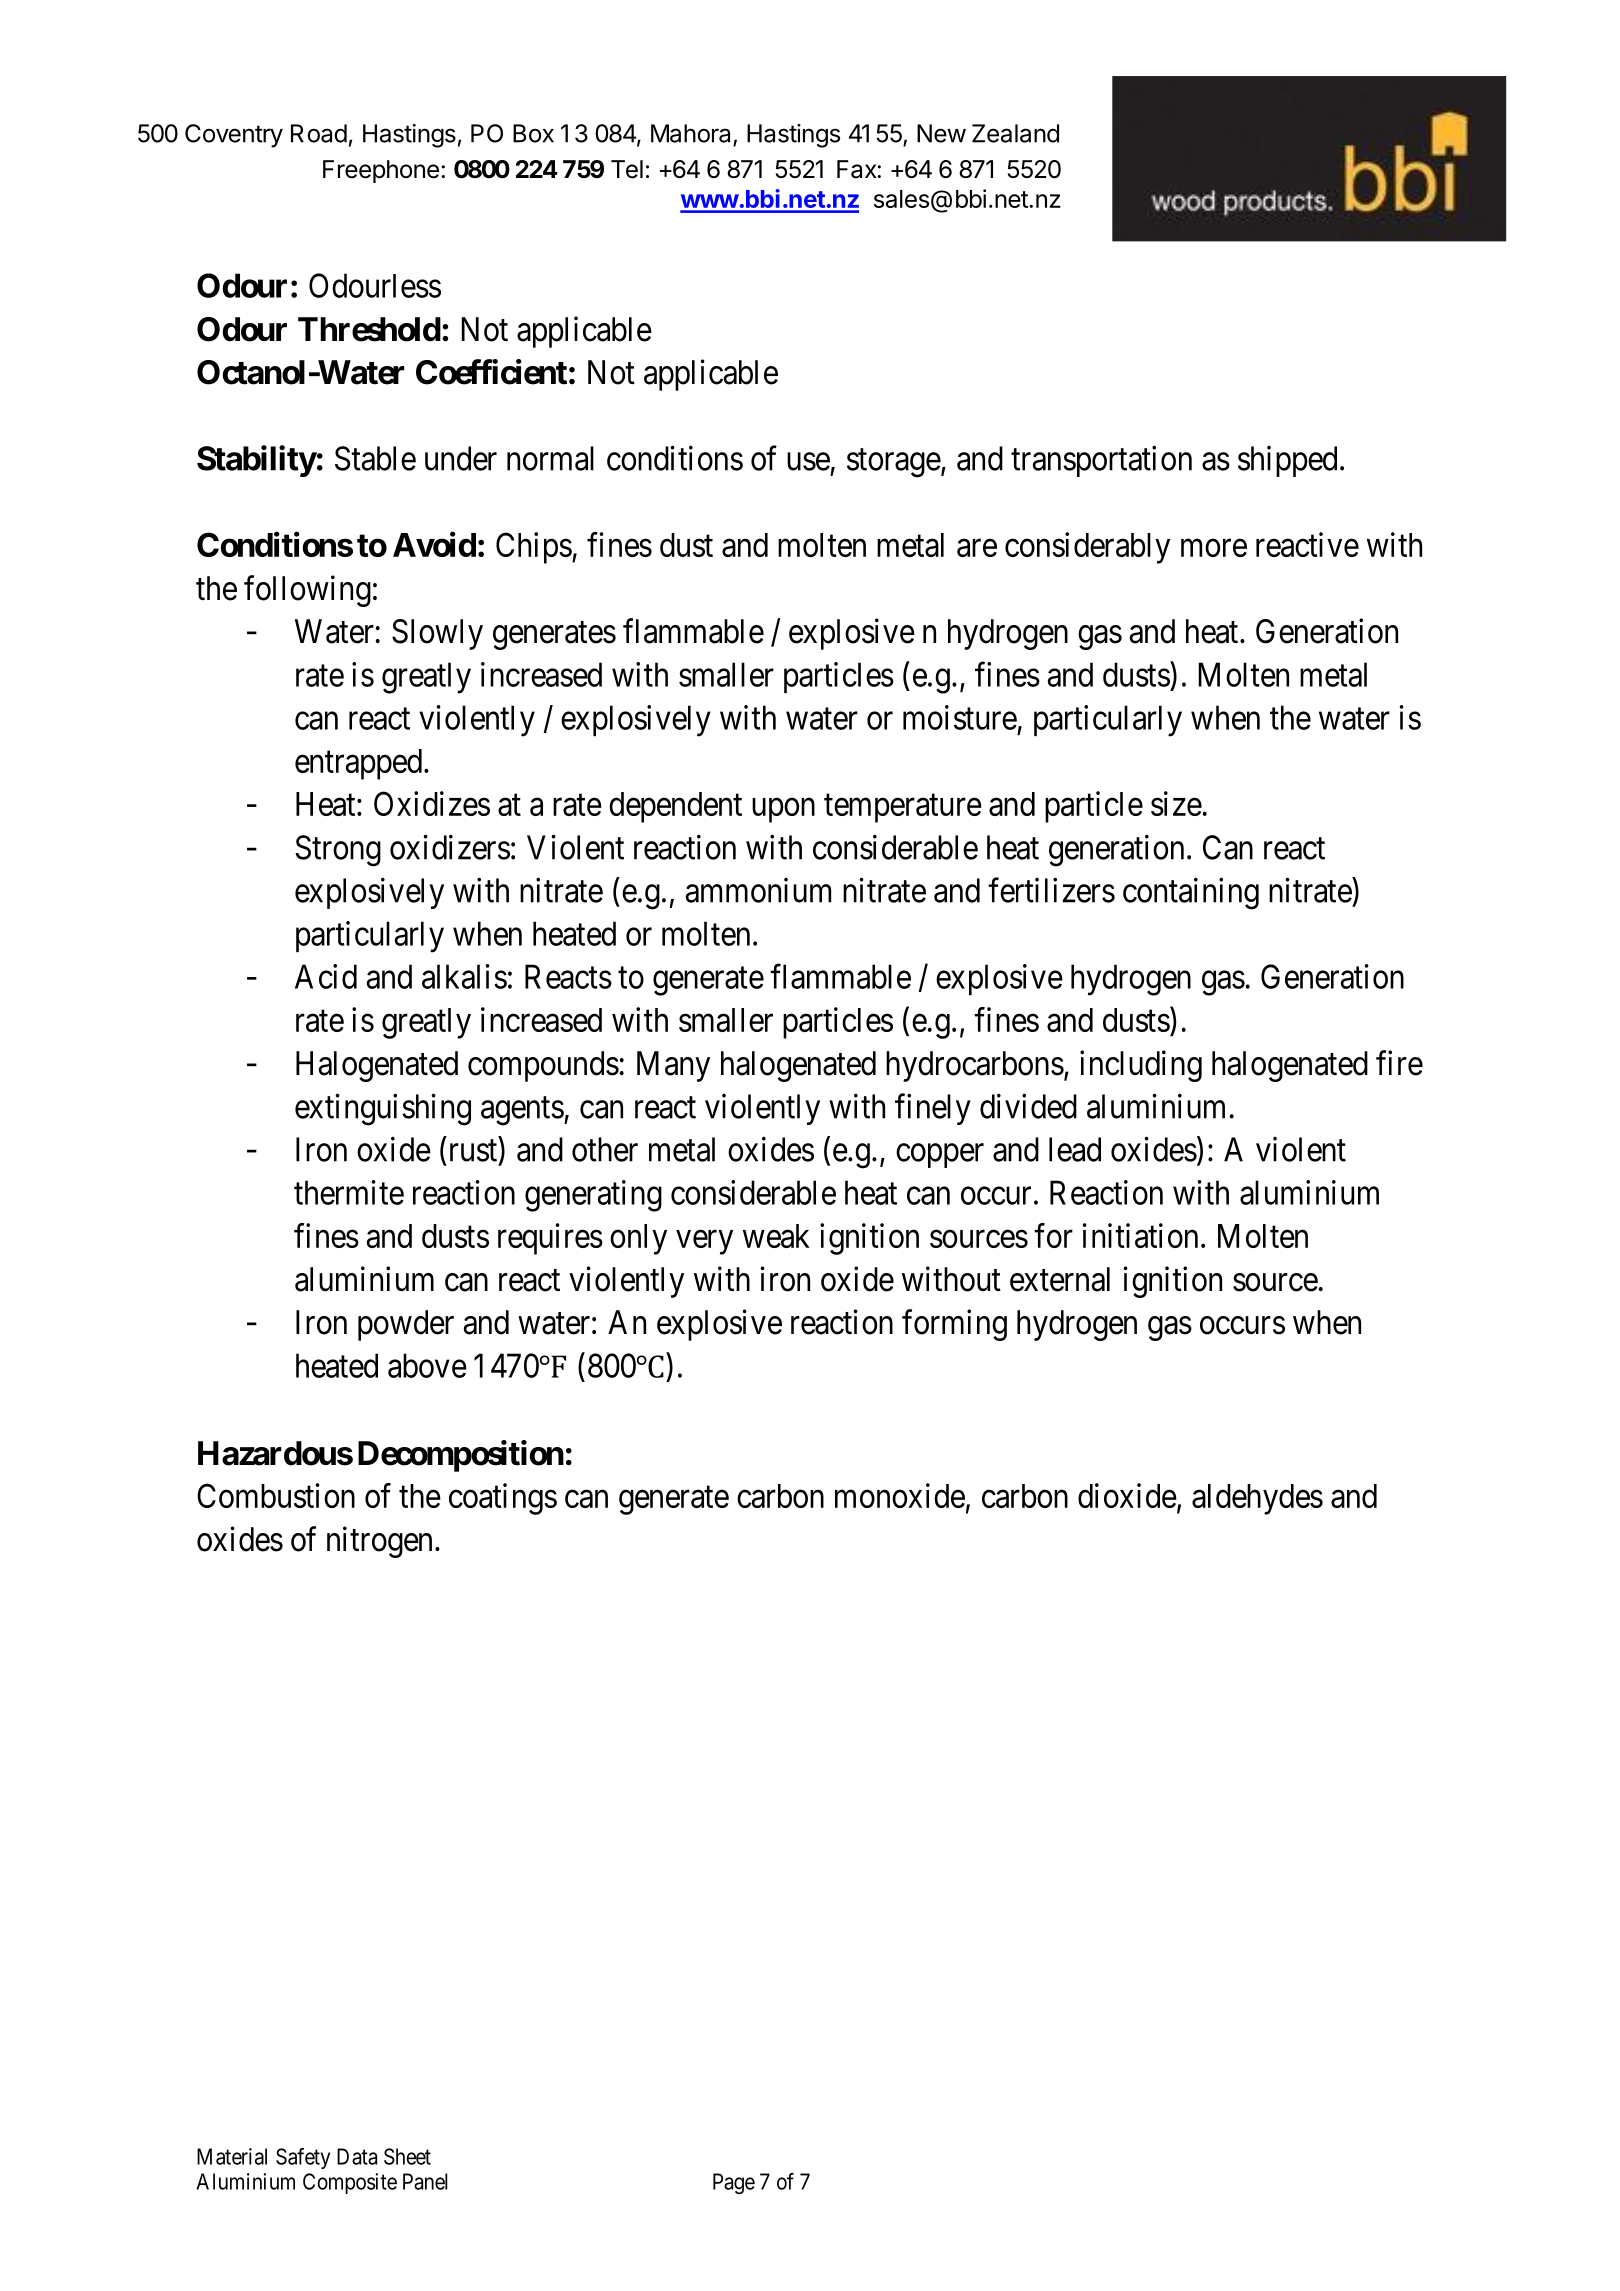  What do you see at coordinates (1257, 1499) in the document?
I see `aldehydes` at bounding box center [1257, 1499].
